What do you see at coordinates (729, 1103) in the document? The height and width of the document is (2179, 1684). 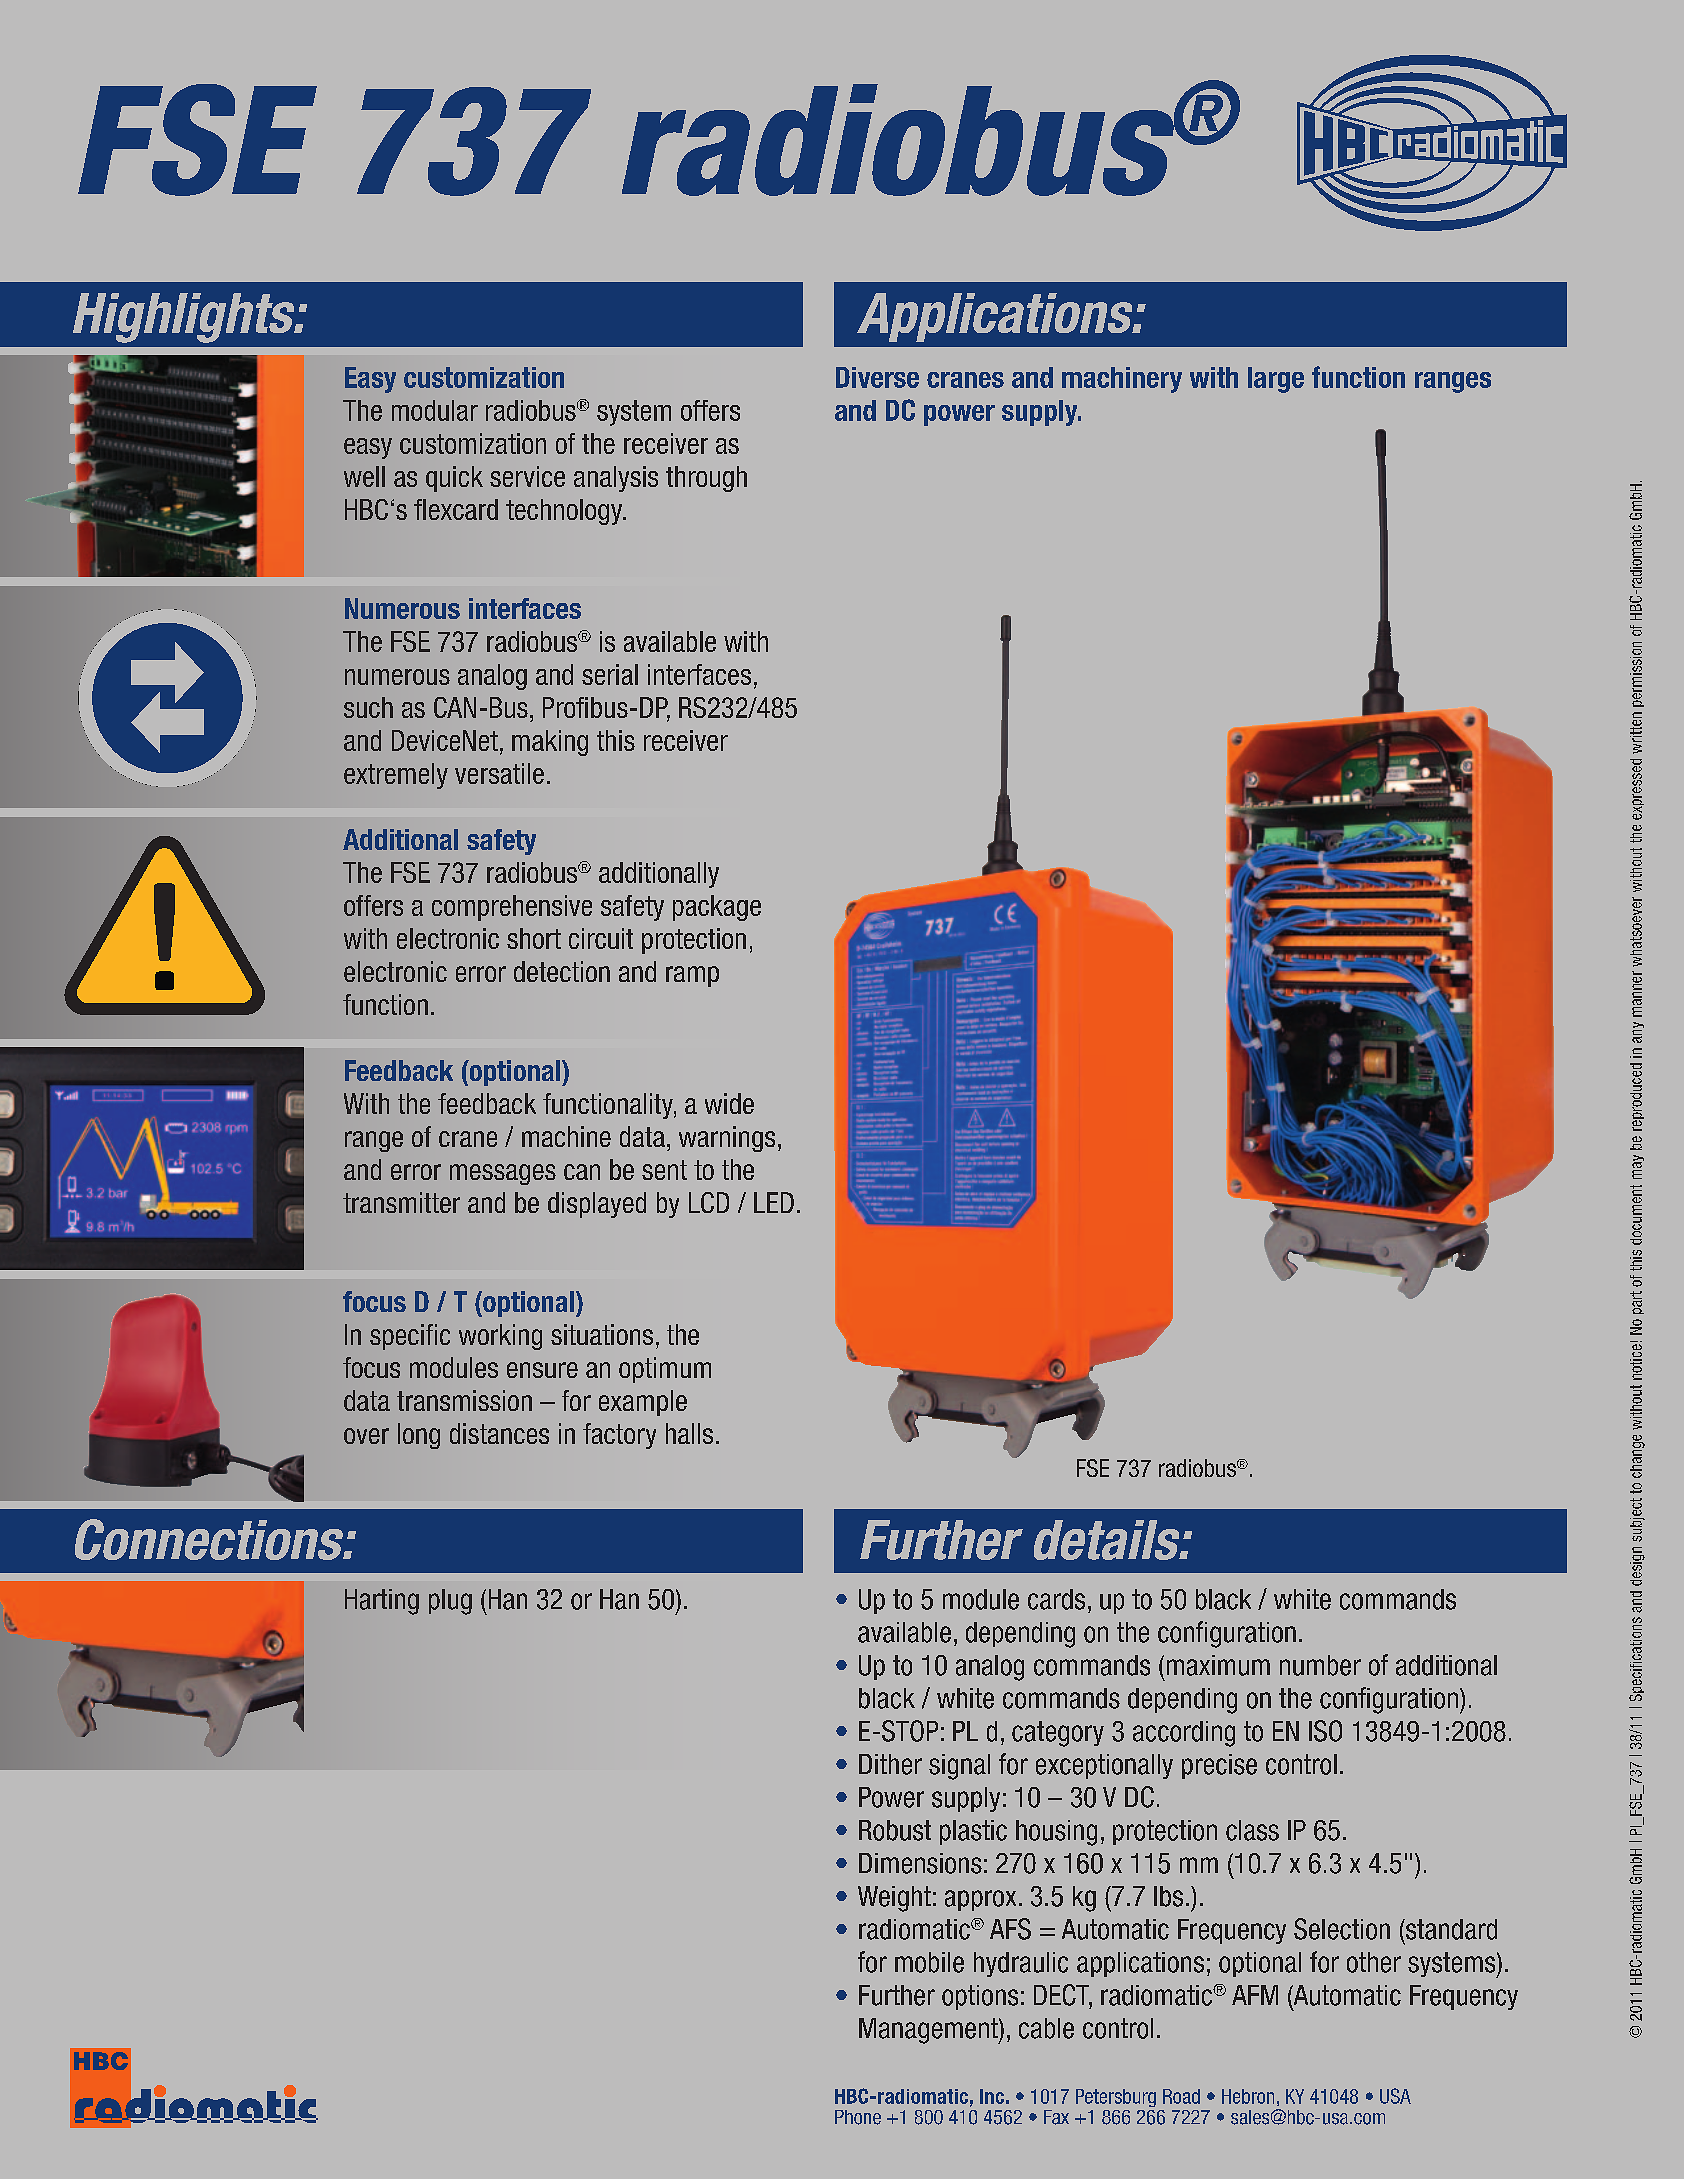 I see `wide` at bounding box center [729, 1103].
